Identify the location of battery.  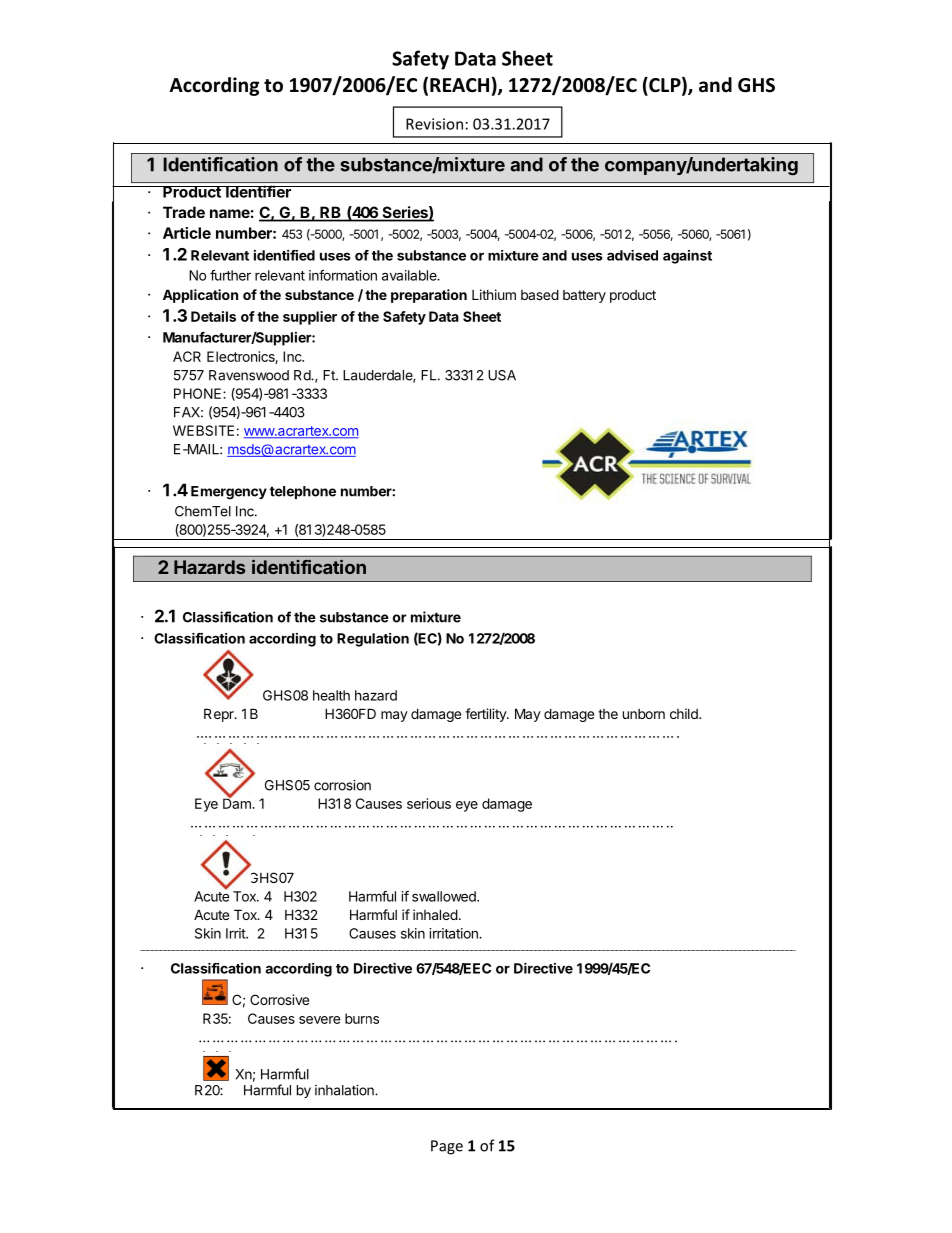
(584, 296).
